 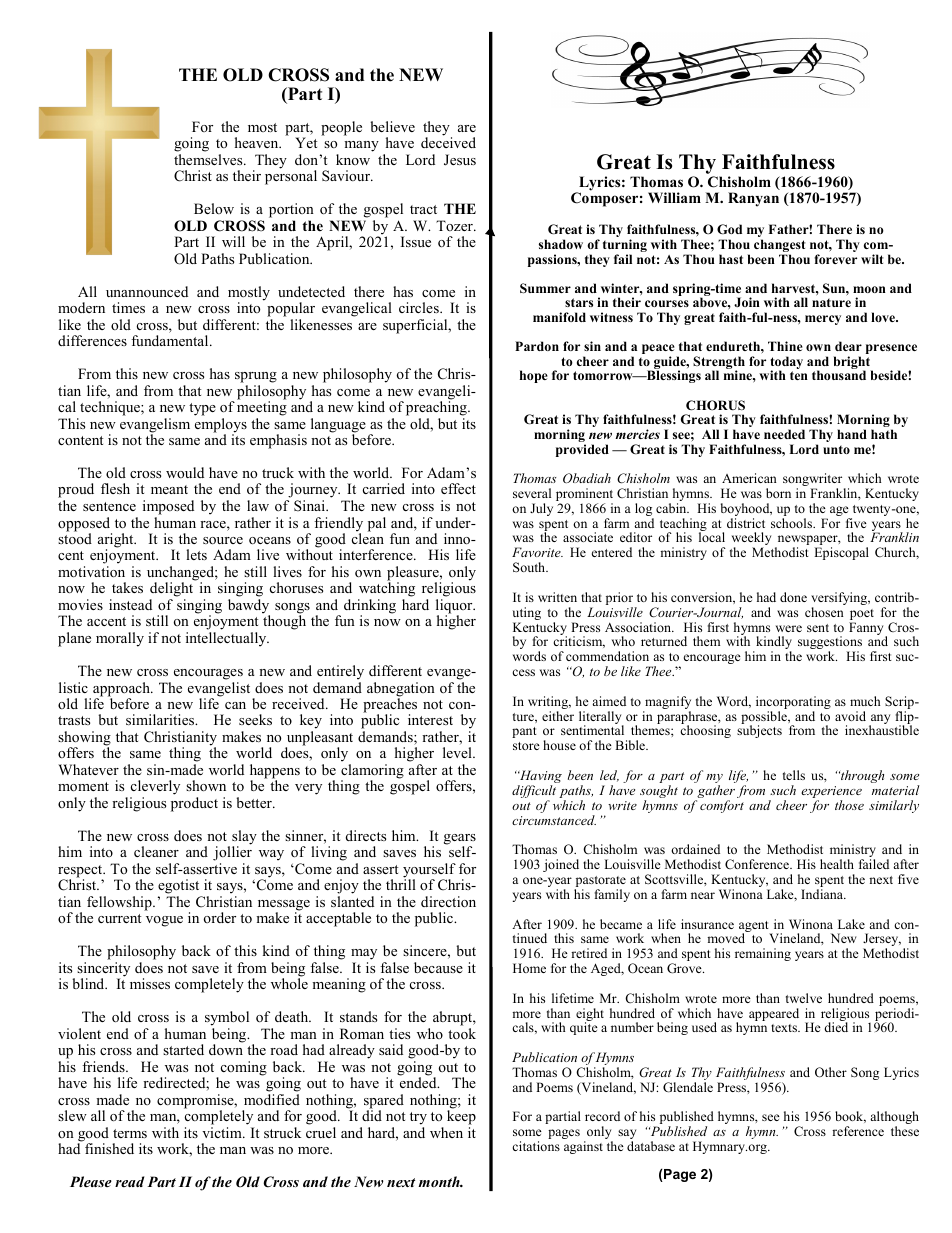 I want to click on God, so click(x=729, y=229).
